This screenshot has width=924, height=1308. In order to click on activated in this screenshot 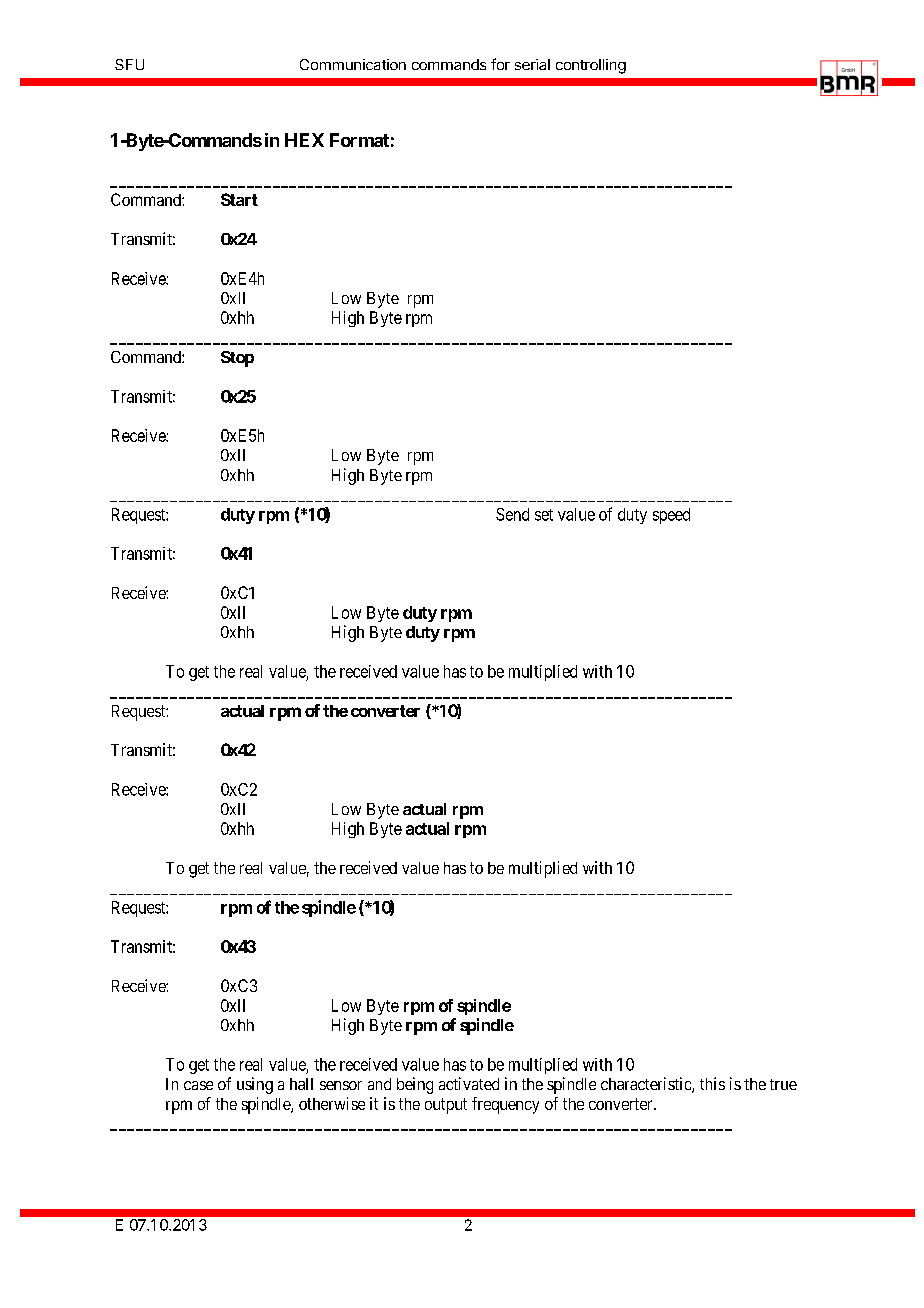, I will do `click(469, 1083)`.
